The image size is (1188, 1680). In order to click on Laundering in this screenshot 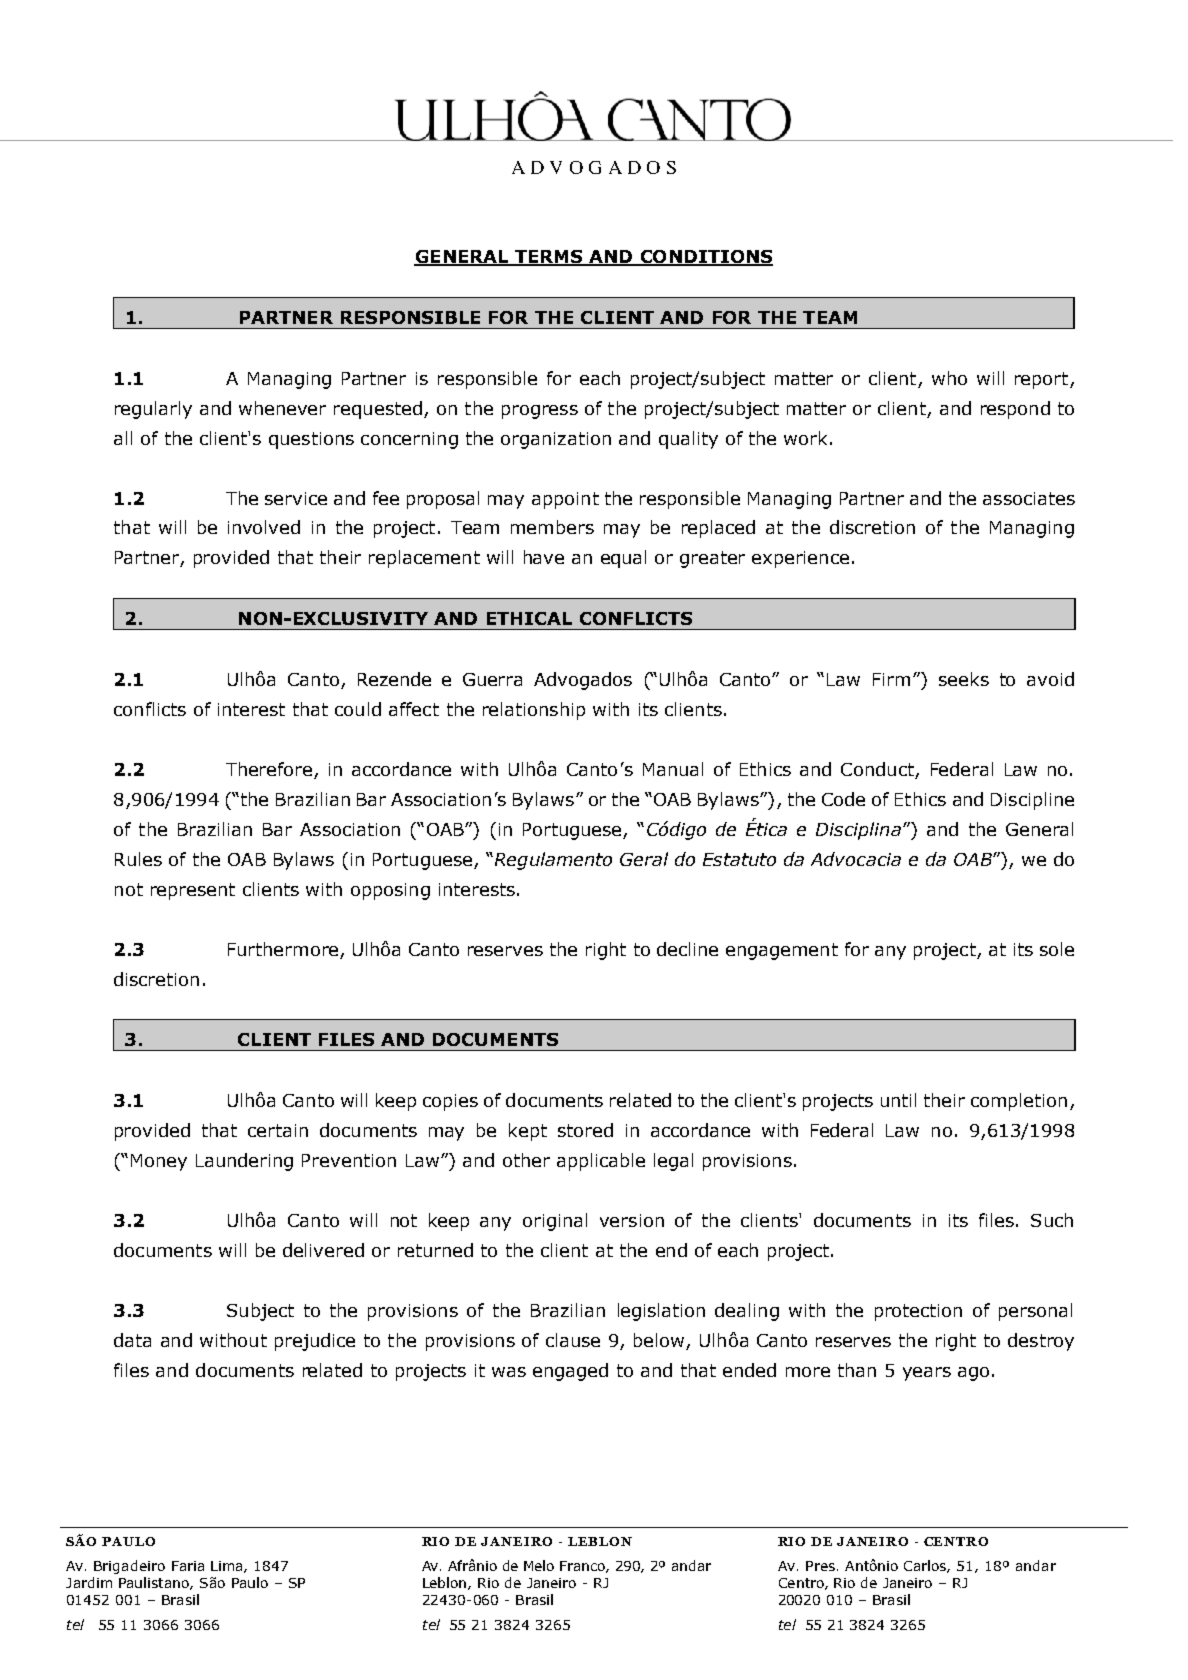, I will do `click(244, 1162)`.
